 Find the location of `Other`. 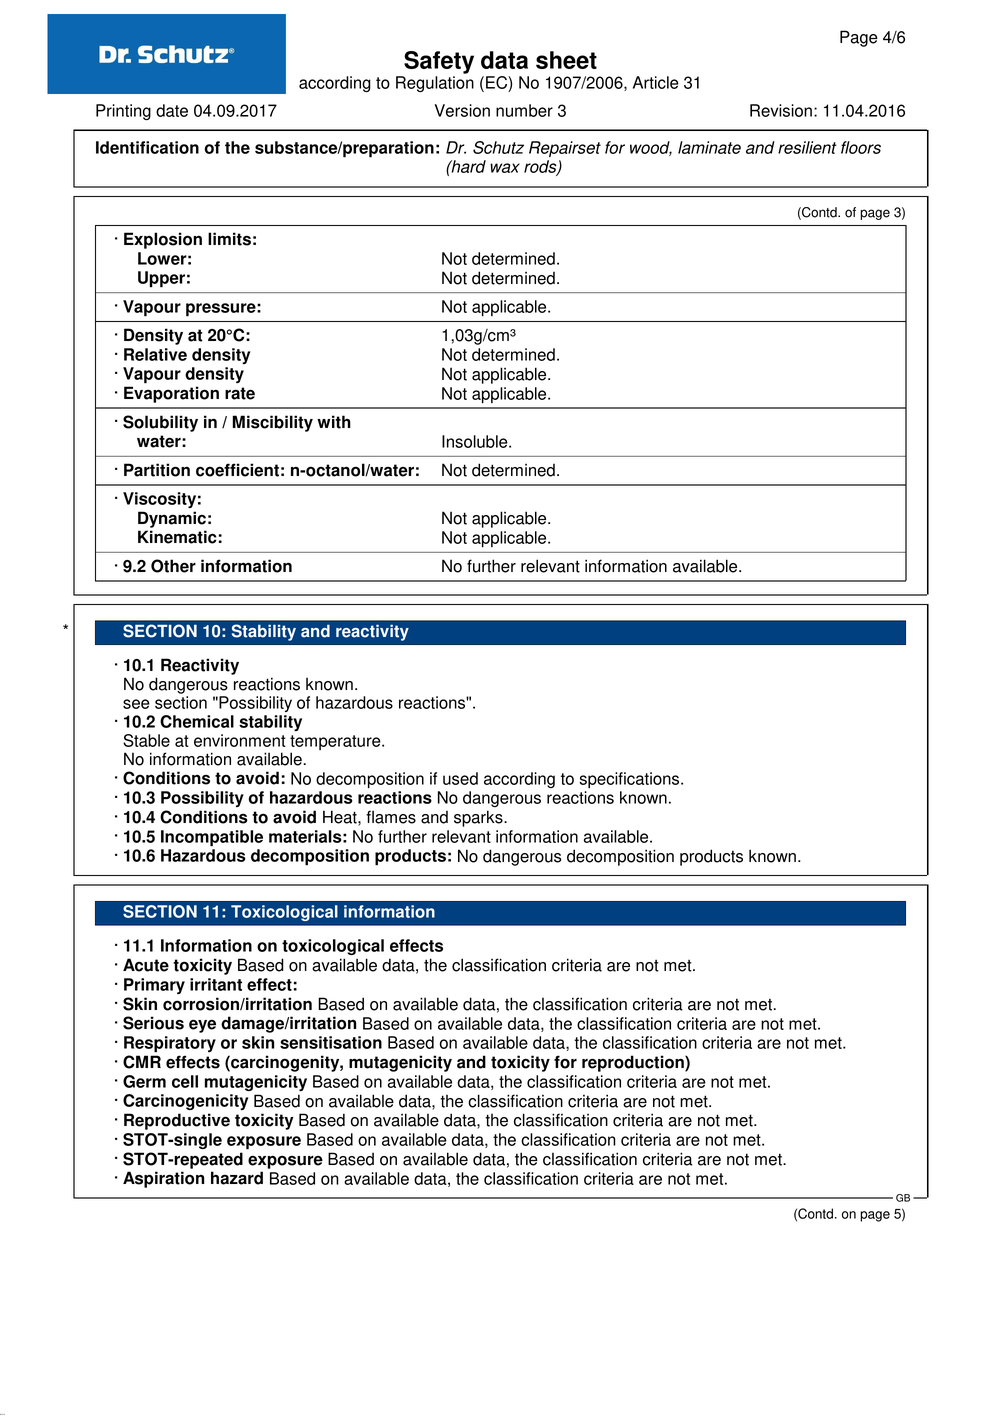

Other is located at coordinates (173, 566).
